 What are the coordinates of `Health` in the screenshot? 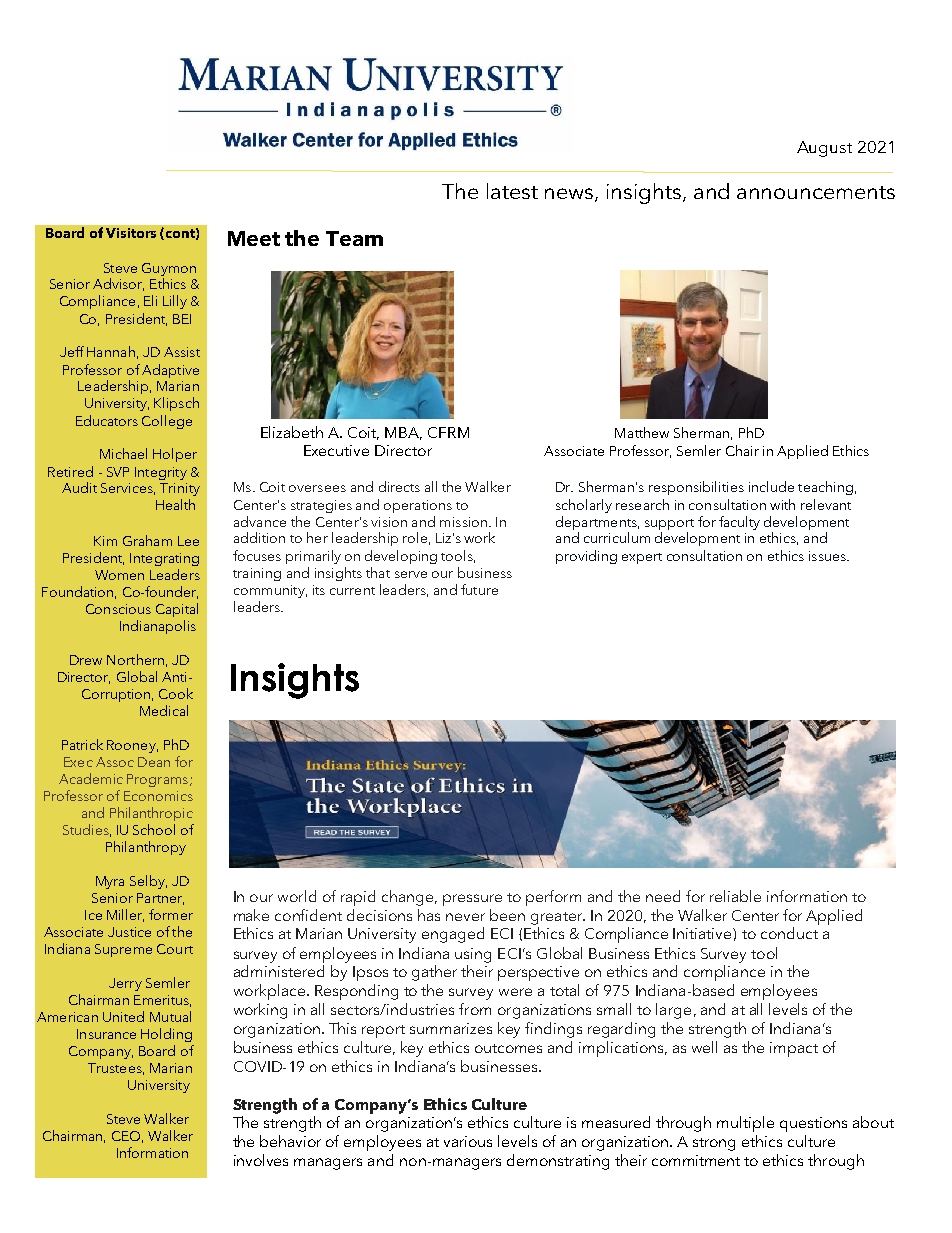 It's located at (175, 504).
